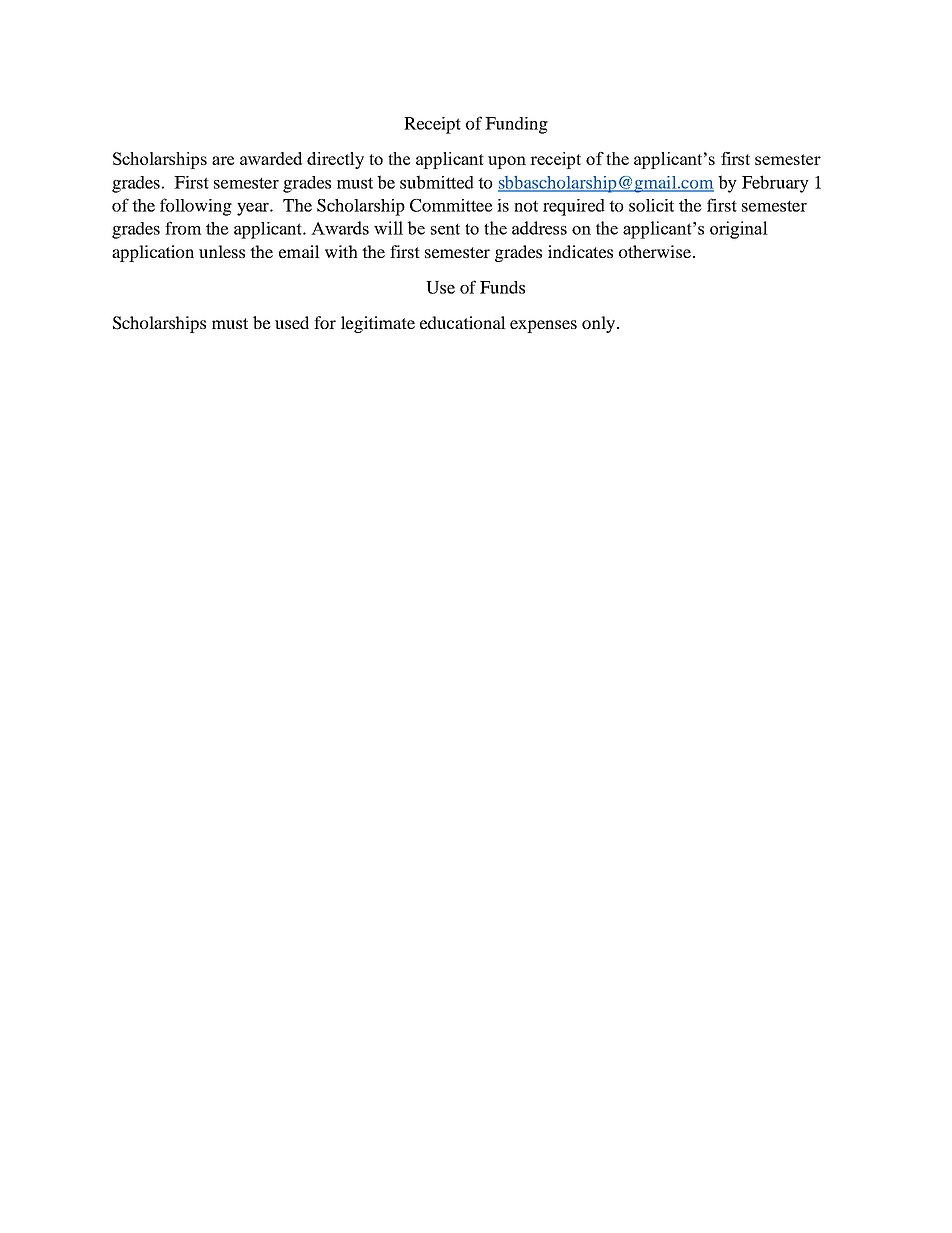  What do you see at coordinates (656, 251) in the document?
I see `otherwise` at bounding box center [656, 251].
